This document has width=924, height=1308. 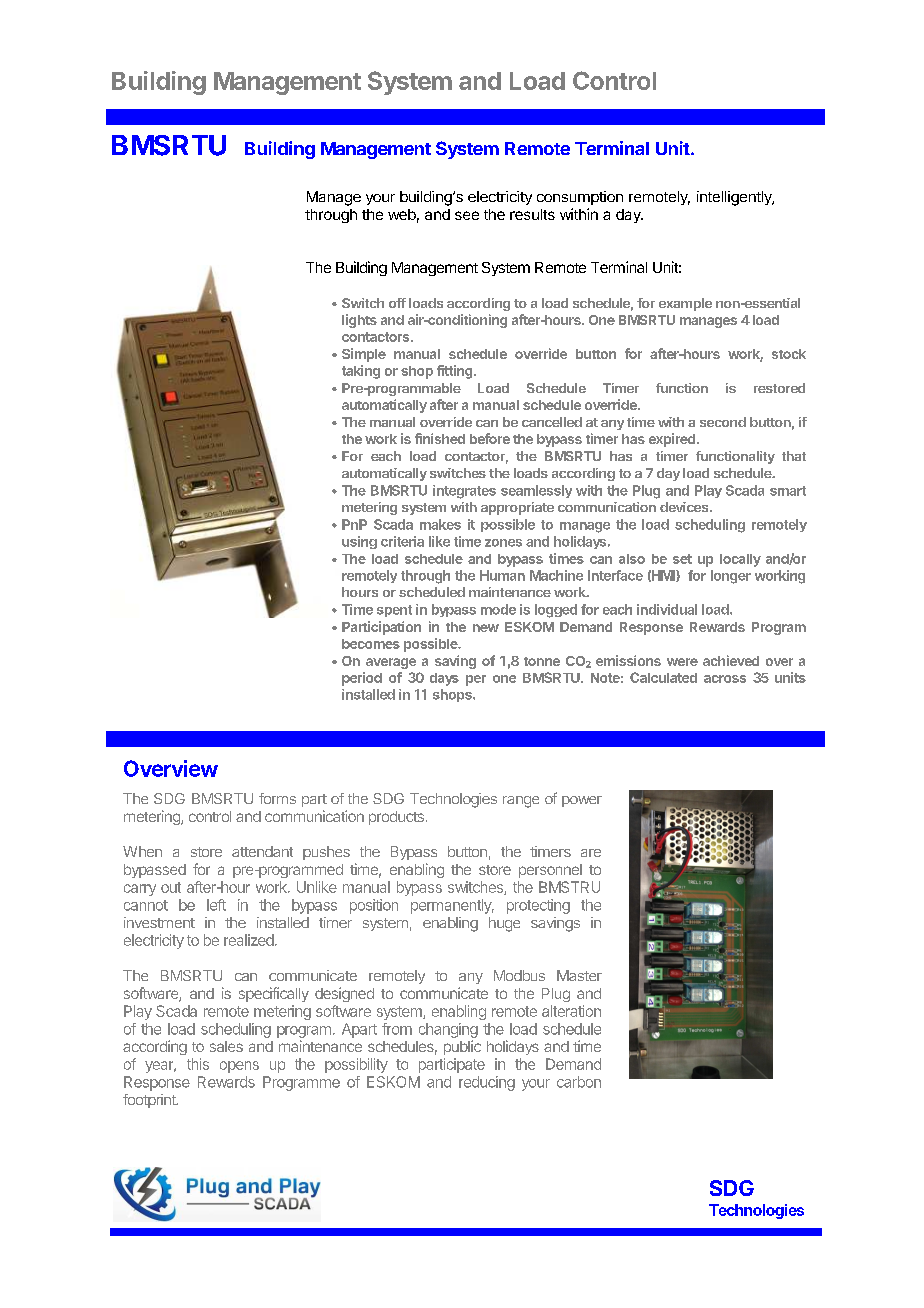 I want to click on using, so click(x=359, y=542).
